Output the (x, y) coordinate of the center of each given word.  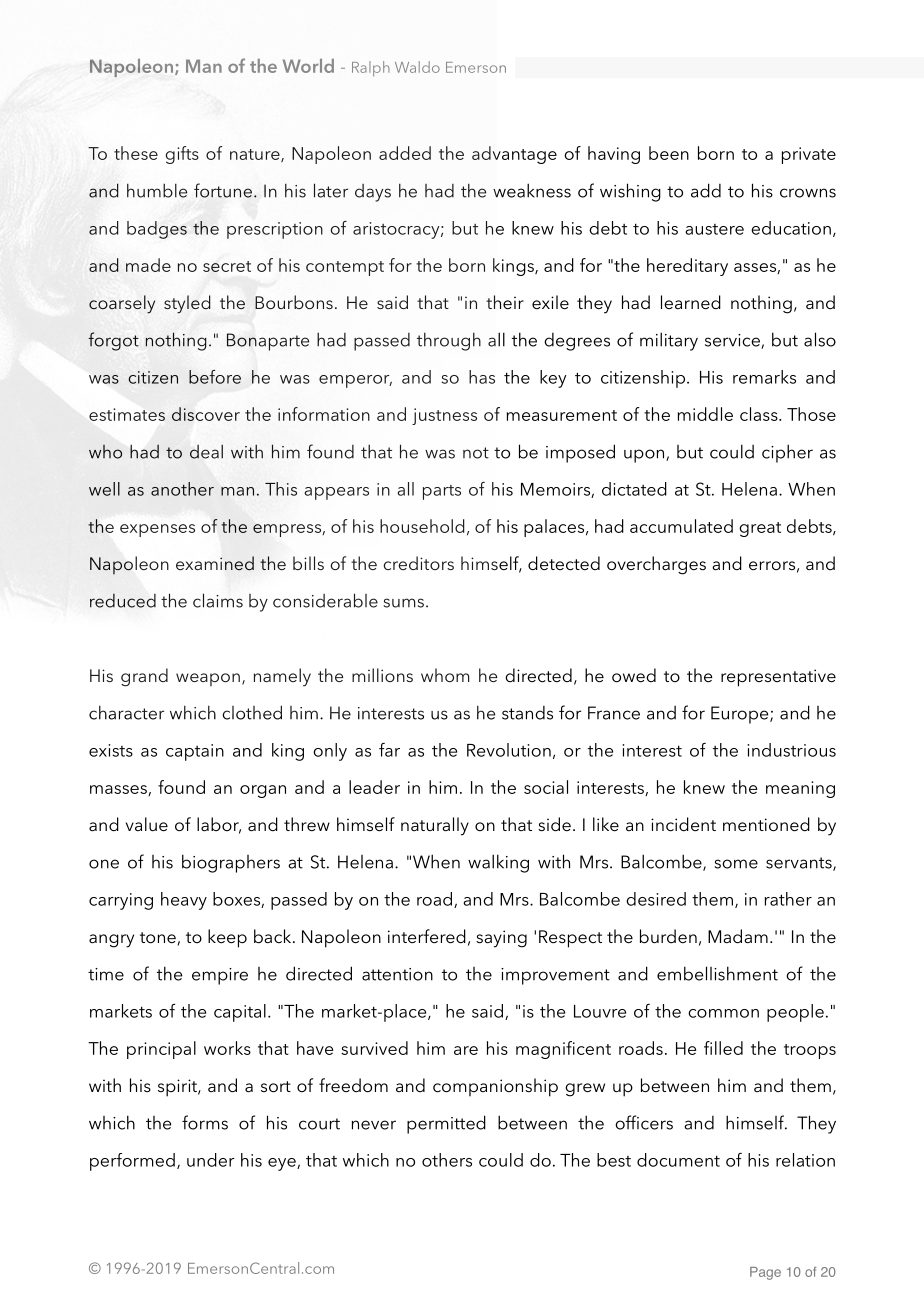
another (182, 489)
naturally (435, 826)
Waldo (417, 67)
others (447, 1160)
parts (442, 492)
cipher (787, 453)
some (736, 864)
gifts (182, 155)
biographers (231, 863)
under (211, 1160)
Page (765, 1273)
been (669, 153)
